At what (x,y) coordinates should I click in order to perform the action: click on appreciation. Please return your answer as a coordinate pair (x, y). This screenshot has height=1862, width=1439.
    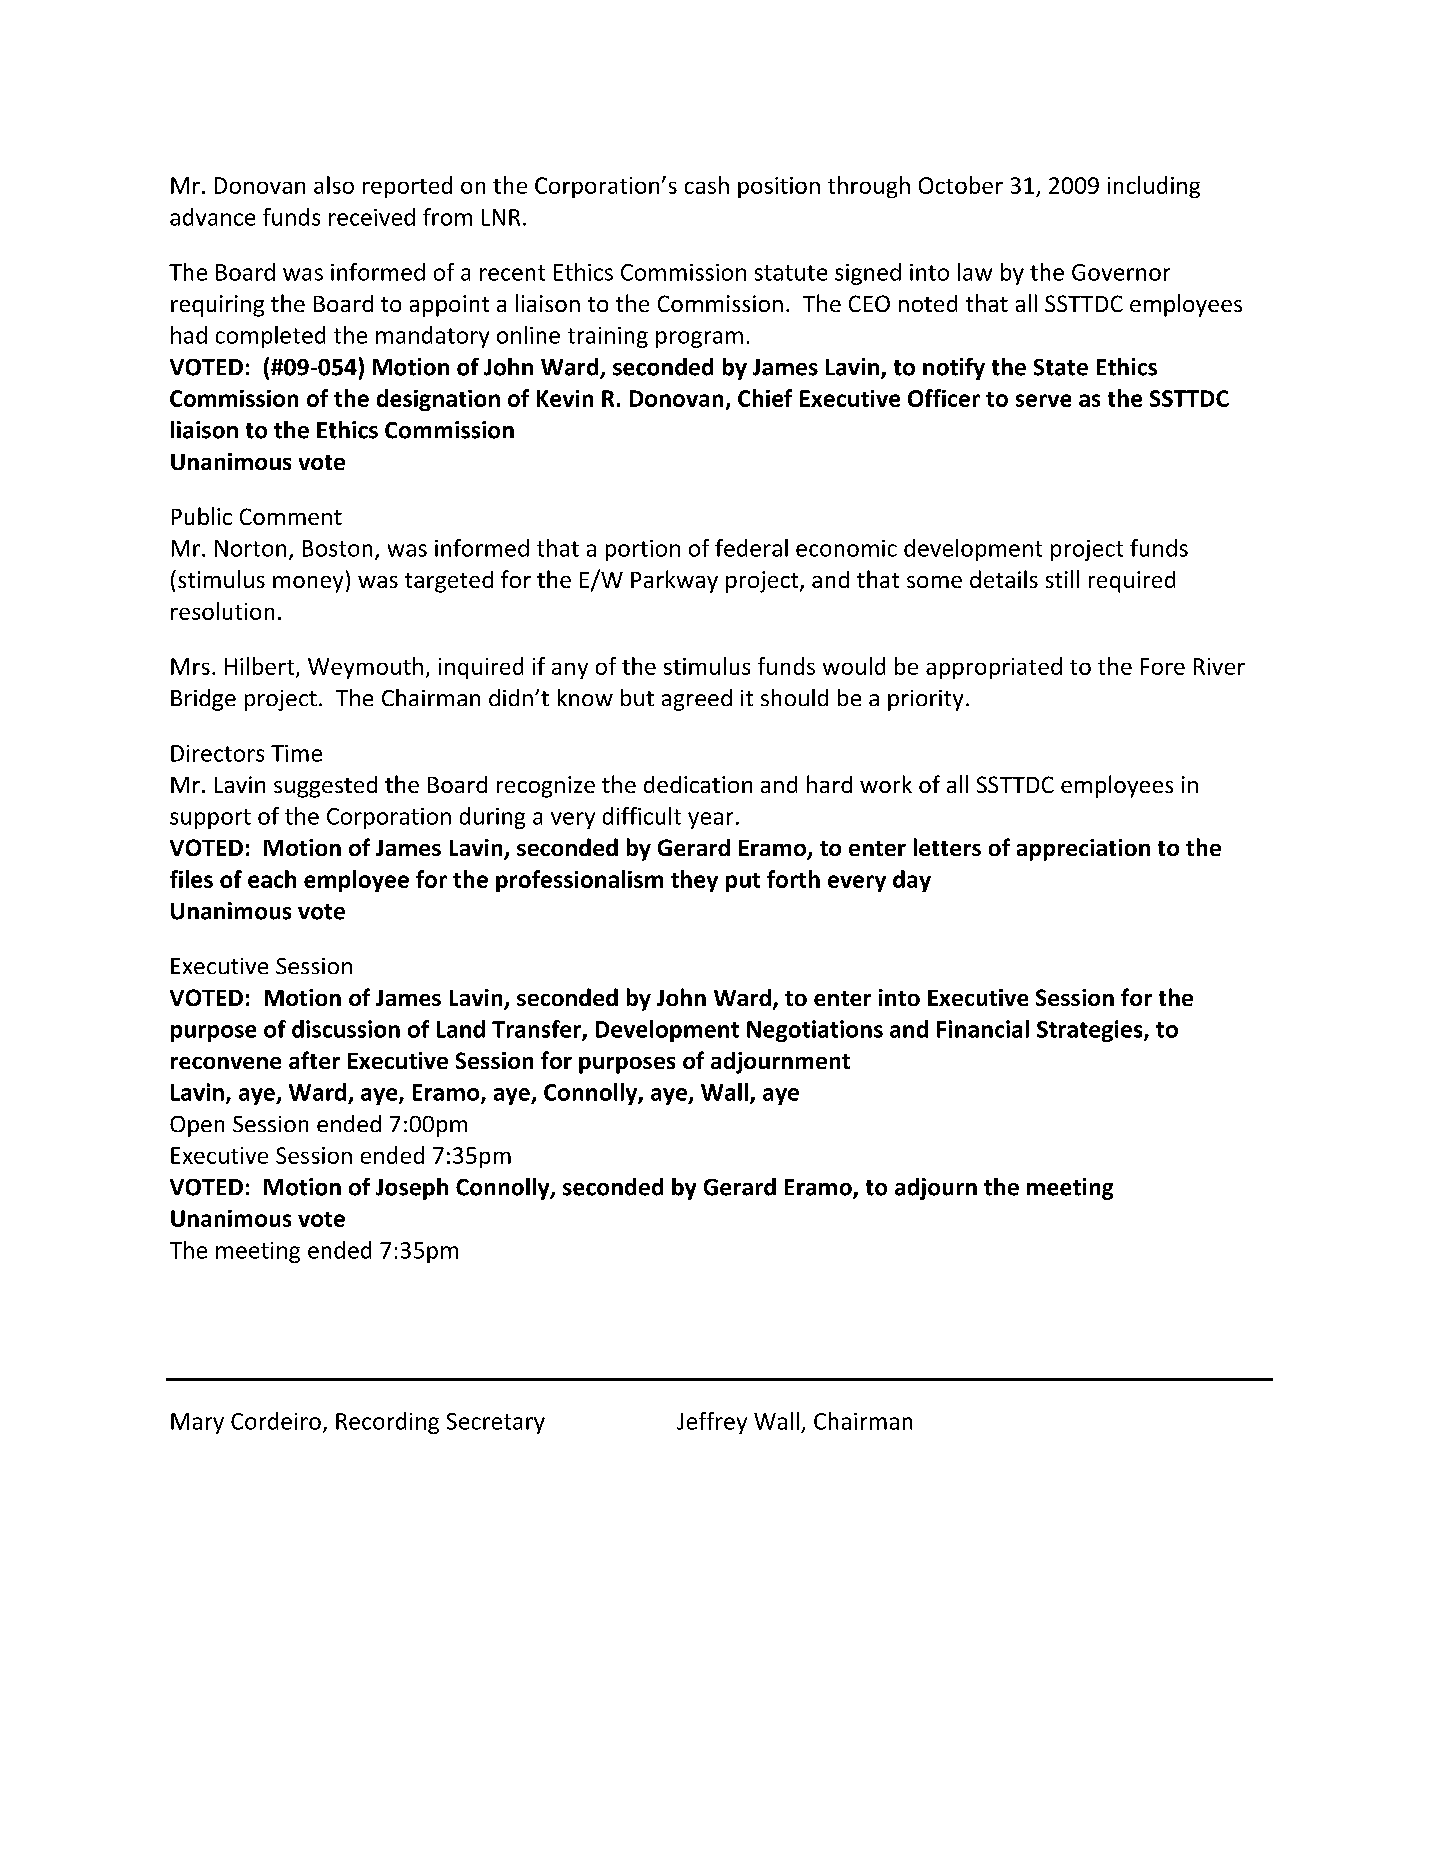
    Looking at the image, I should click on (1083, 850).
